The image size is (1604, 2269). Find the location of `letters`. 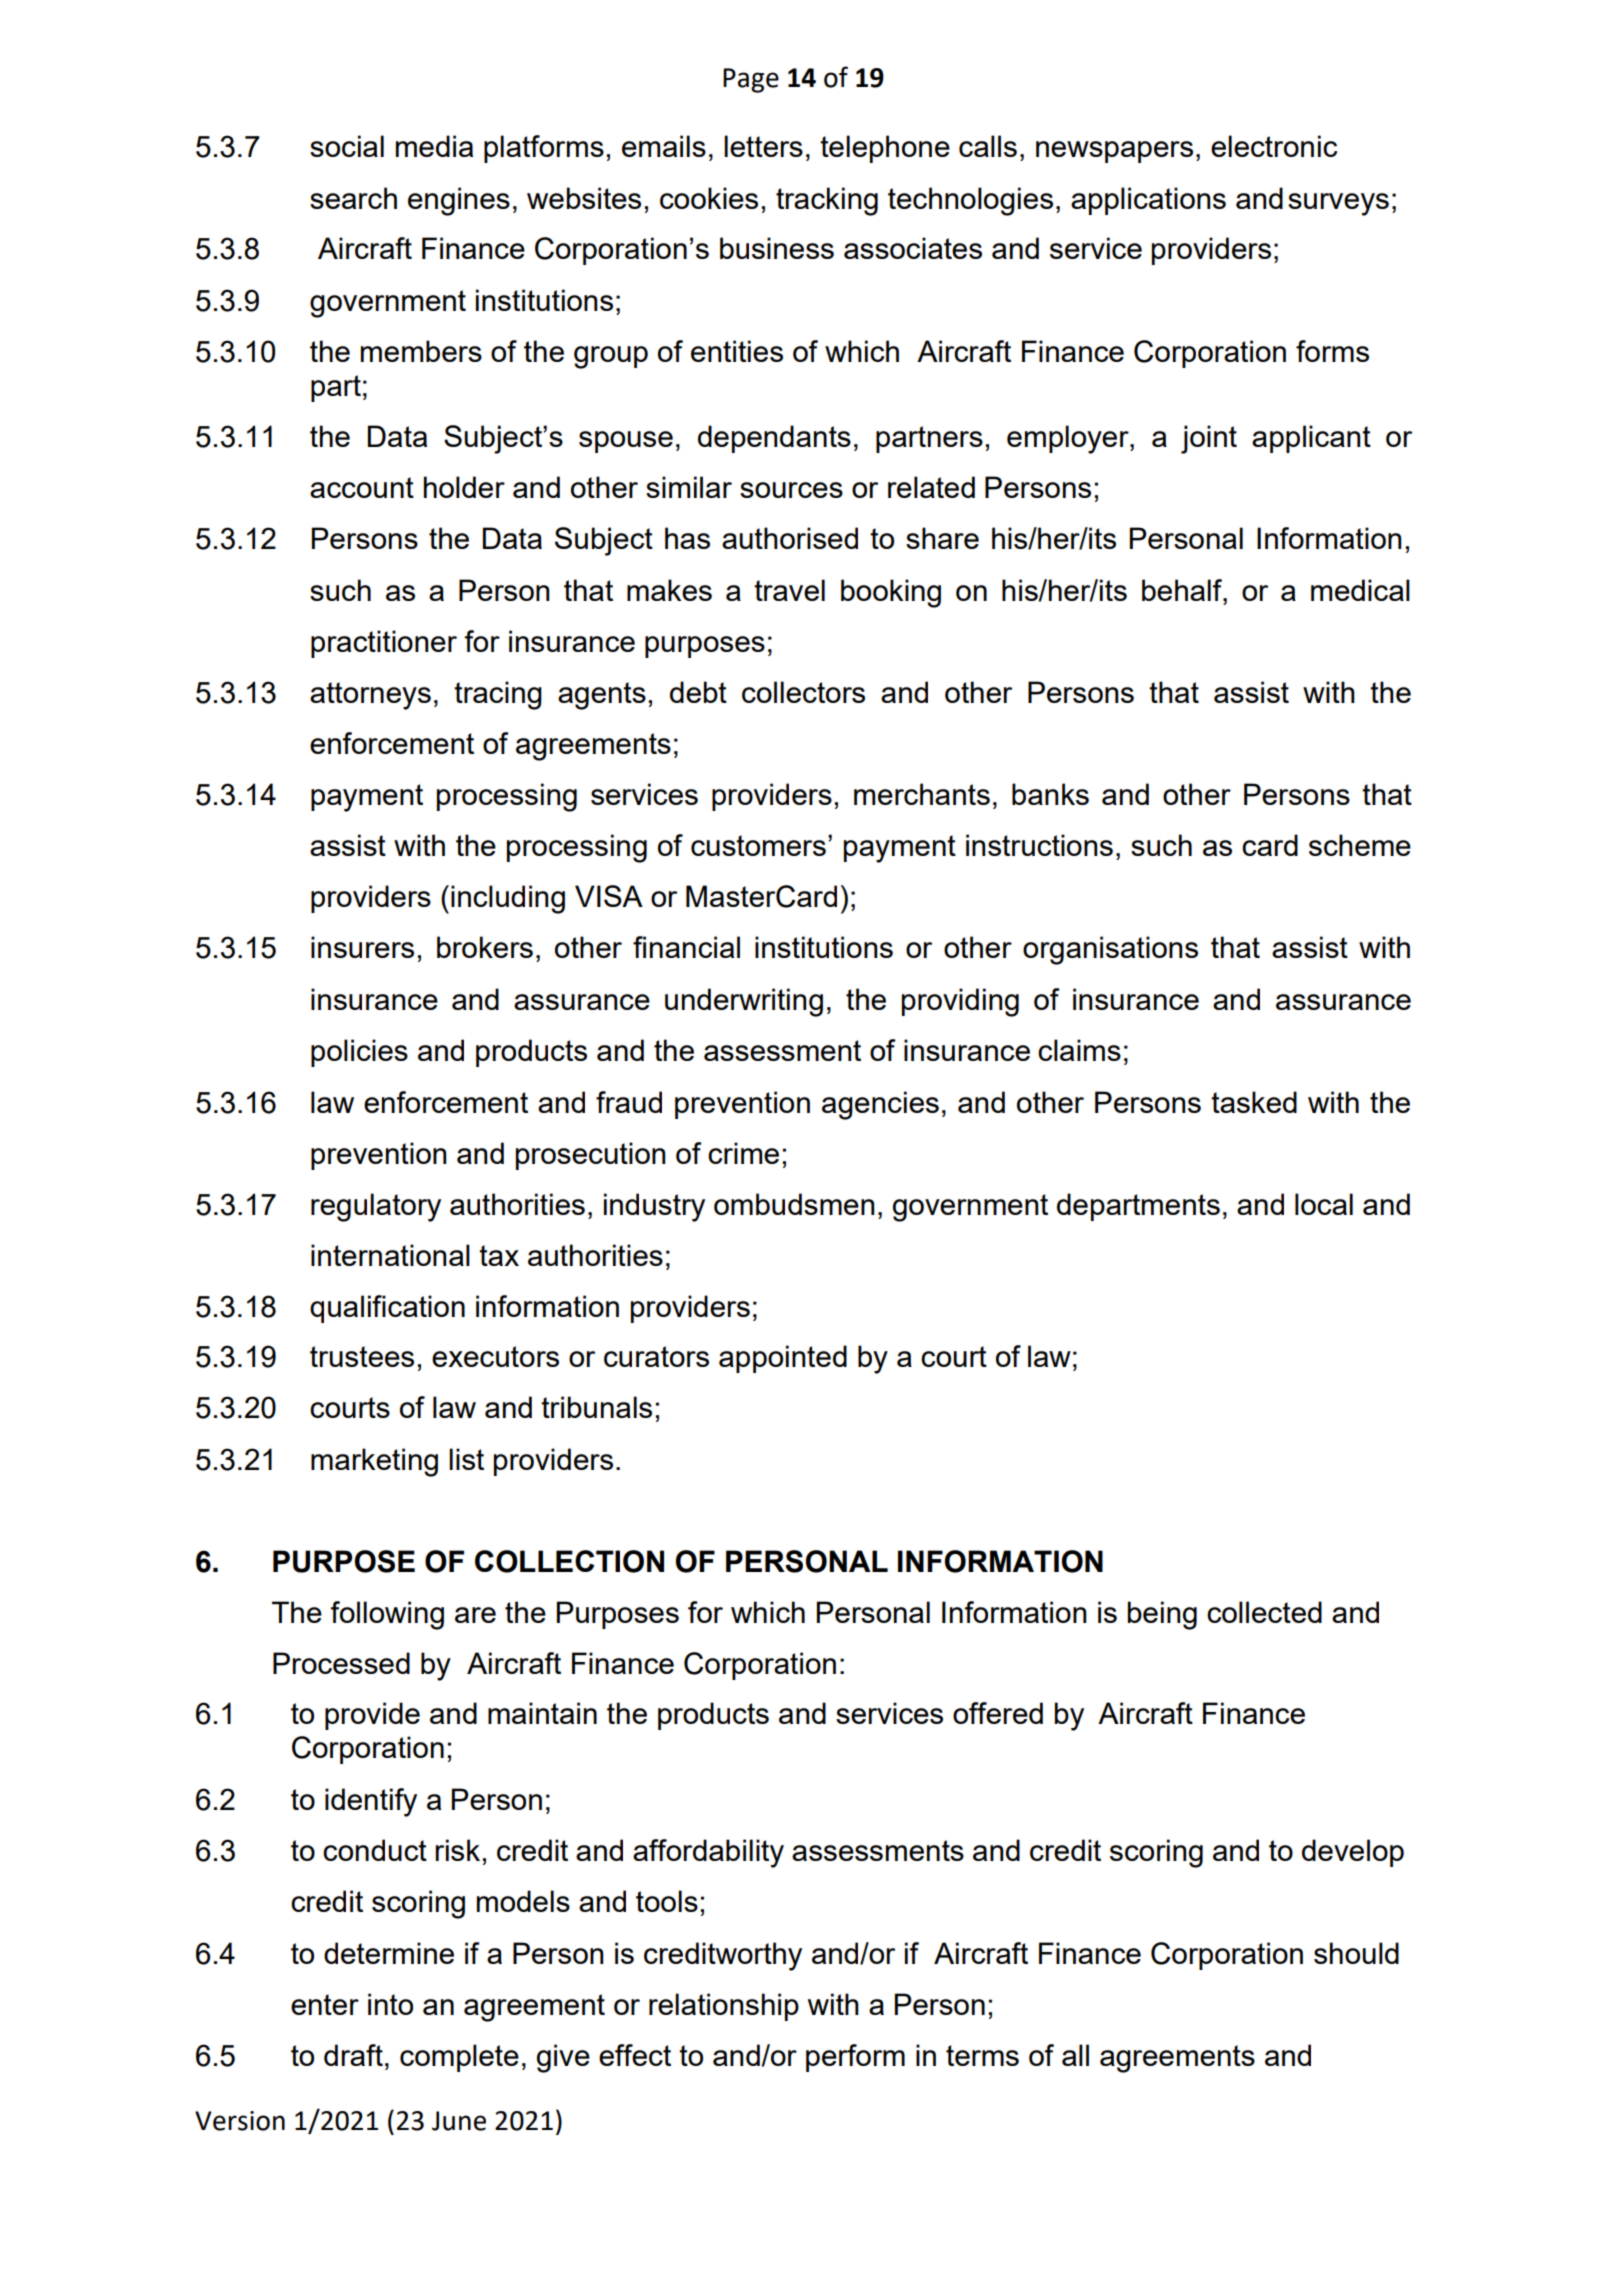

letters is located at coordinates (763, 146).
